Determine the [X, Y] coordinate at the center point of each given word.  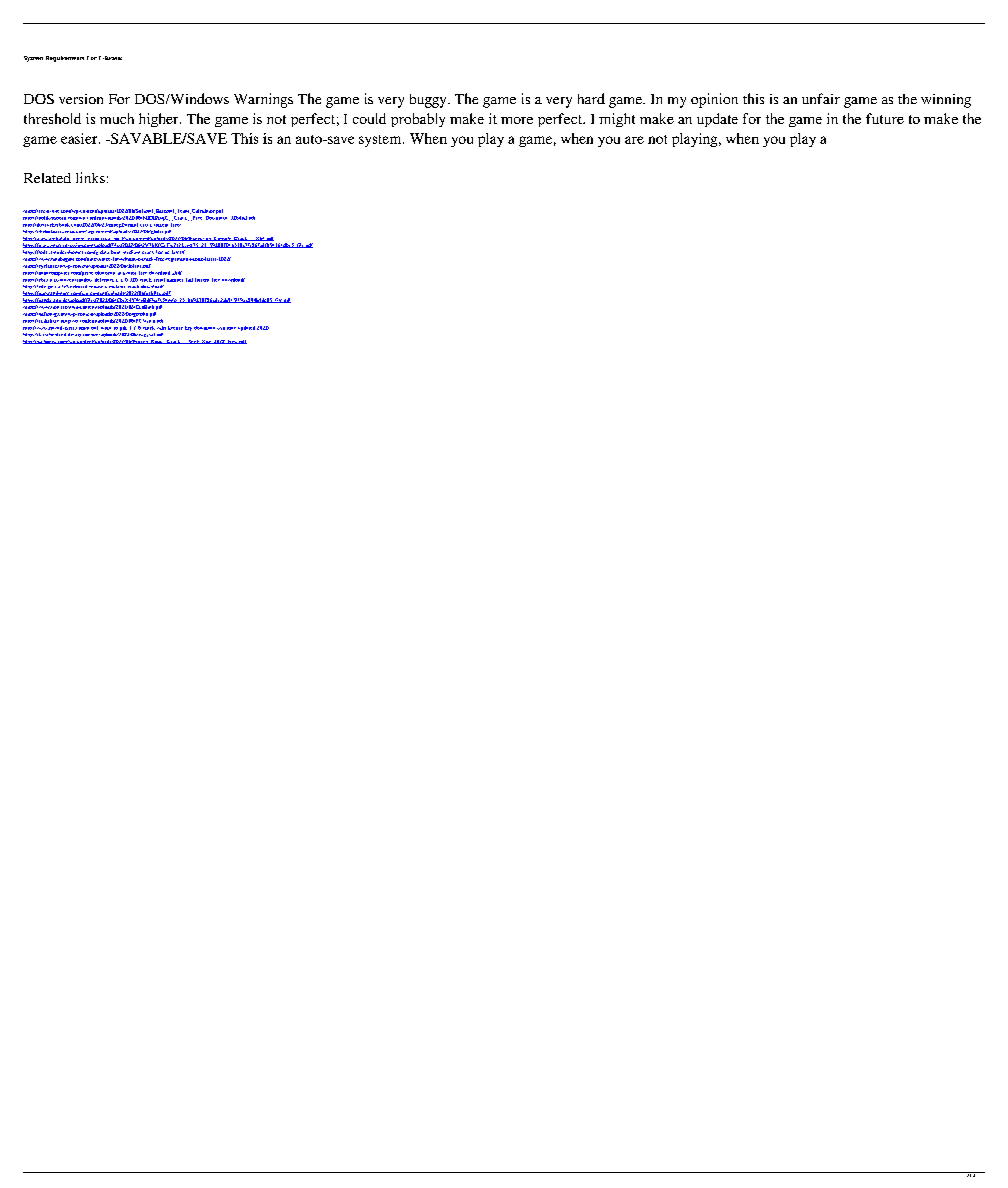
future [885, 118]
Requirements [65, 59]
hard [591, 98]
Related [47, 178]
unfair [821, 98]
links [90, 177]
